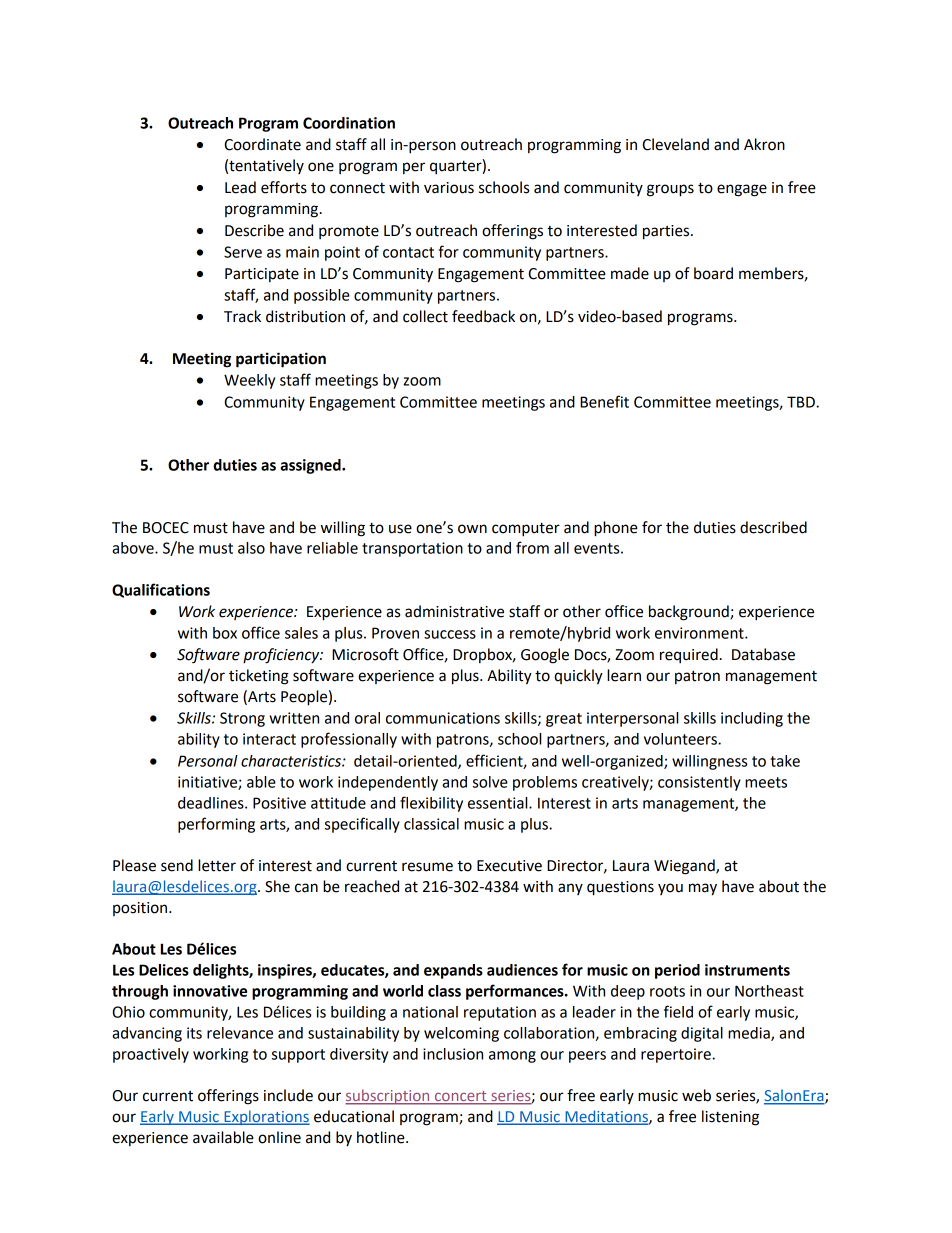 The height and width of the image is (1233, 952). What do you see at coordinates (461, 1097) in the image?
I see `concert` at bounding box center [461, 1097].
